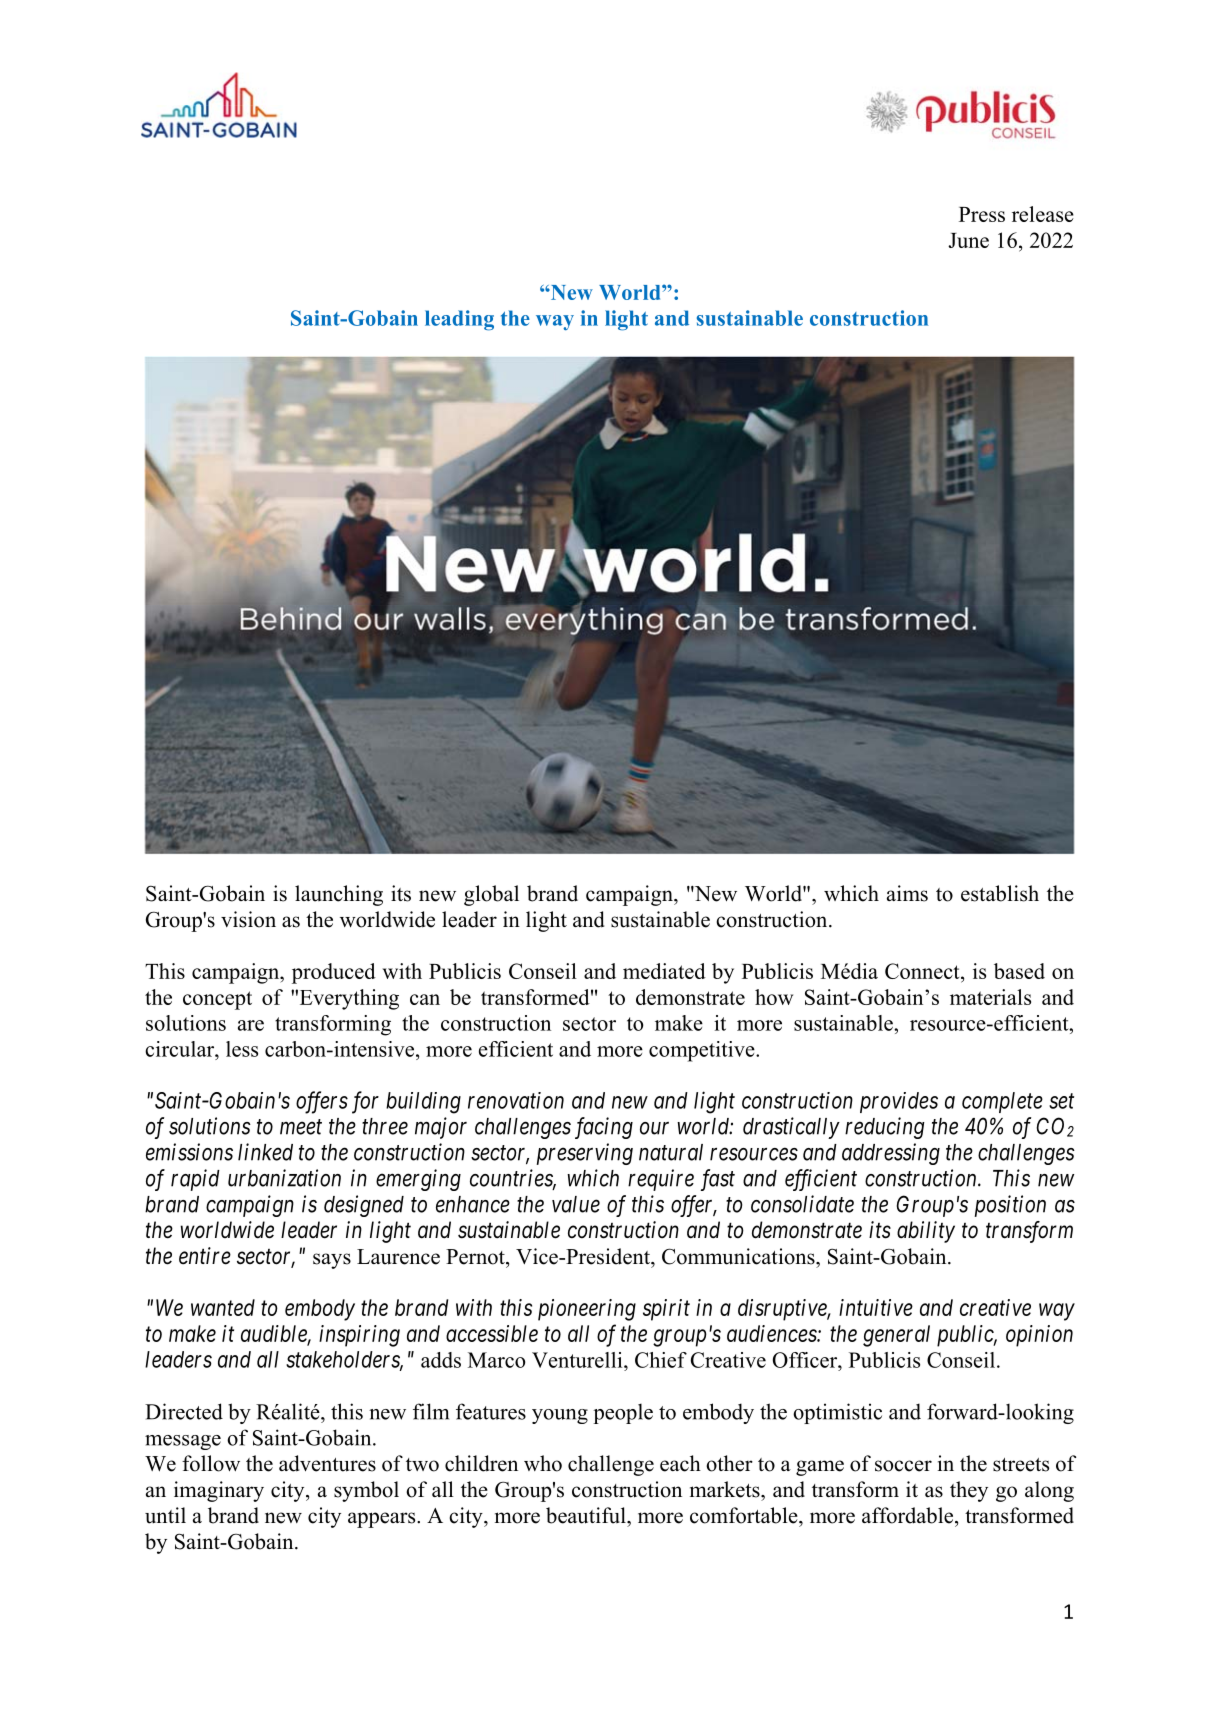 The image size is (1219, 1725). Describe the element at coordinates (1000, 893) in the image. I see `establish` at that location.
